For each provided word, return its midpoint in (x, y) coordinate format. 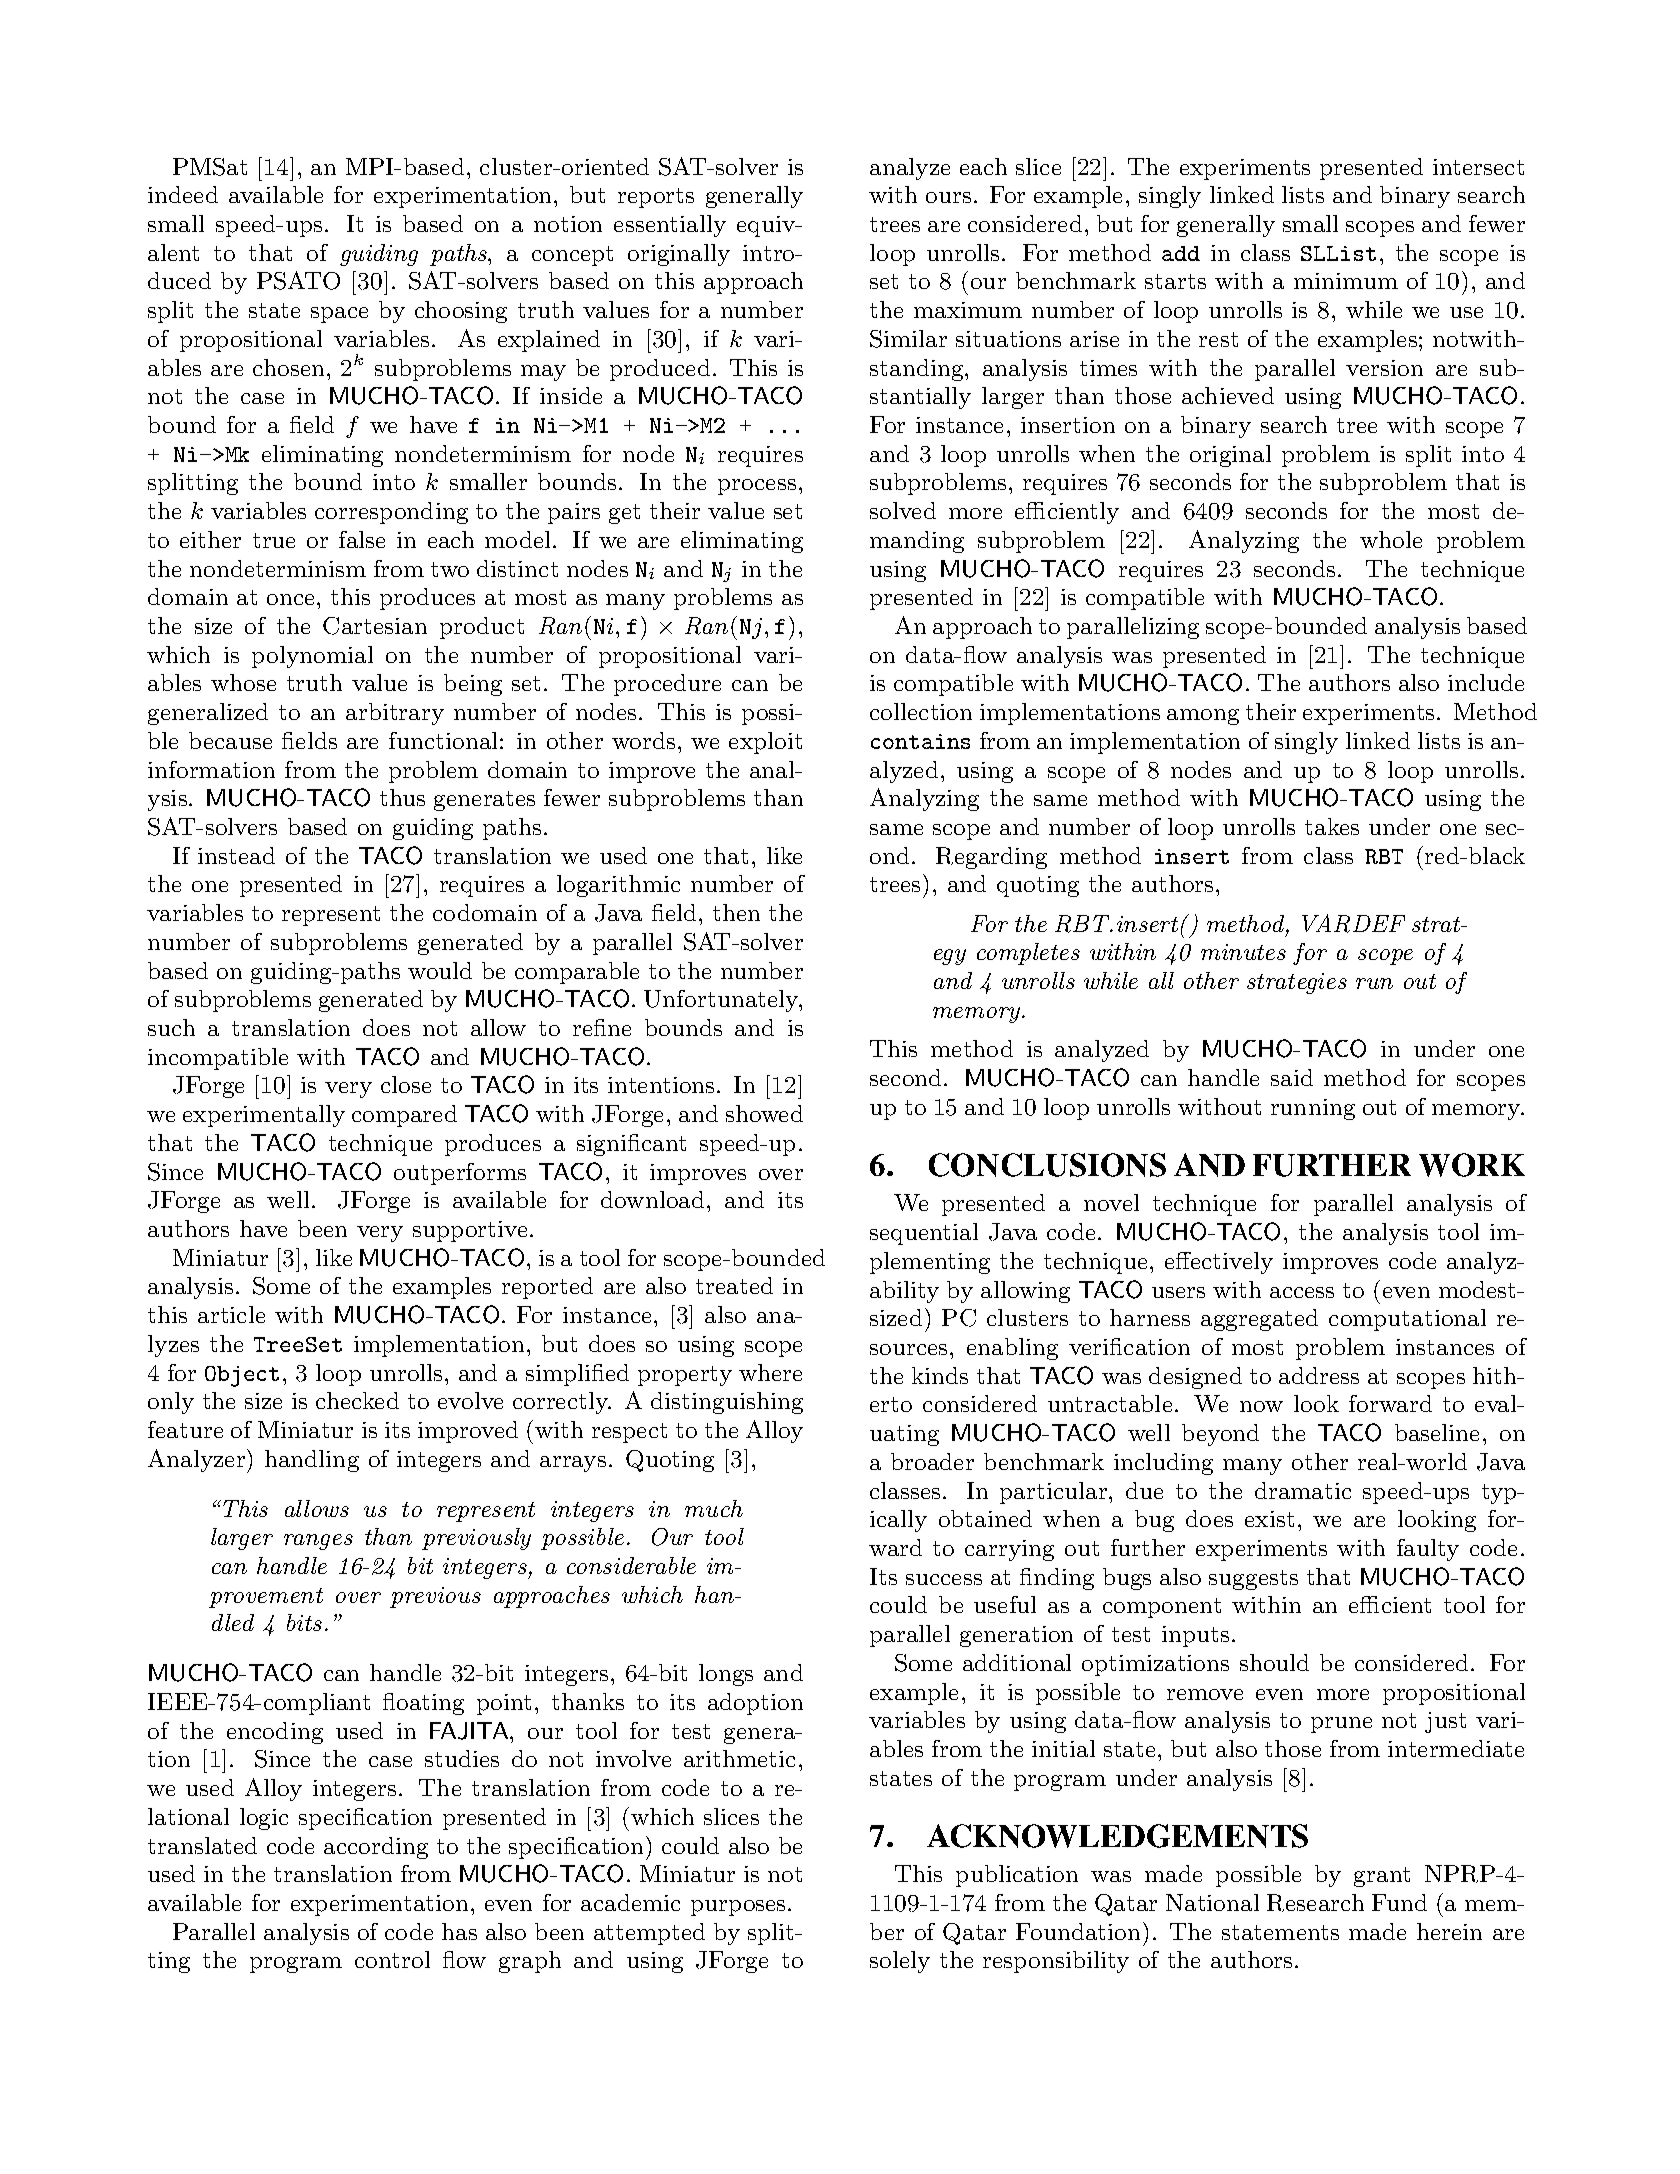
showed (764, 1113)
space (339, 315)
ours (948, 197)
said (1292, 1077)
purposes (738, 1908)
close (406, 1084)
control (392, 1959)
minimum (1346, 281)
